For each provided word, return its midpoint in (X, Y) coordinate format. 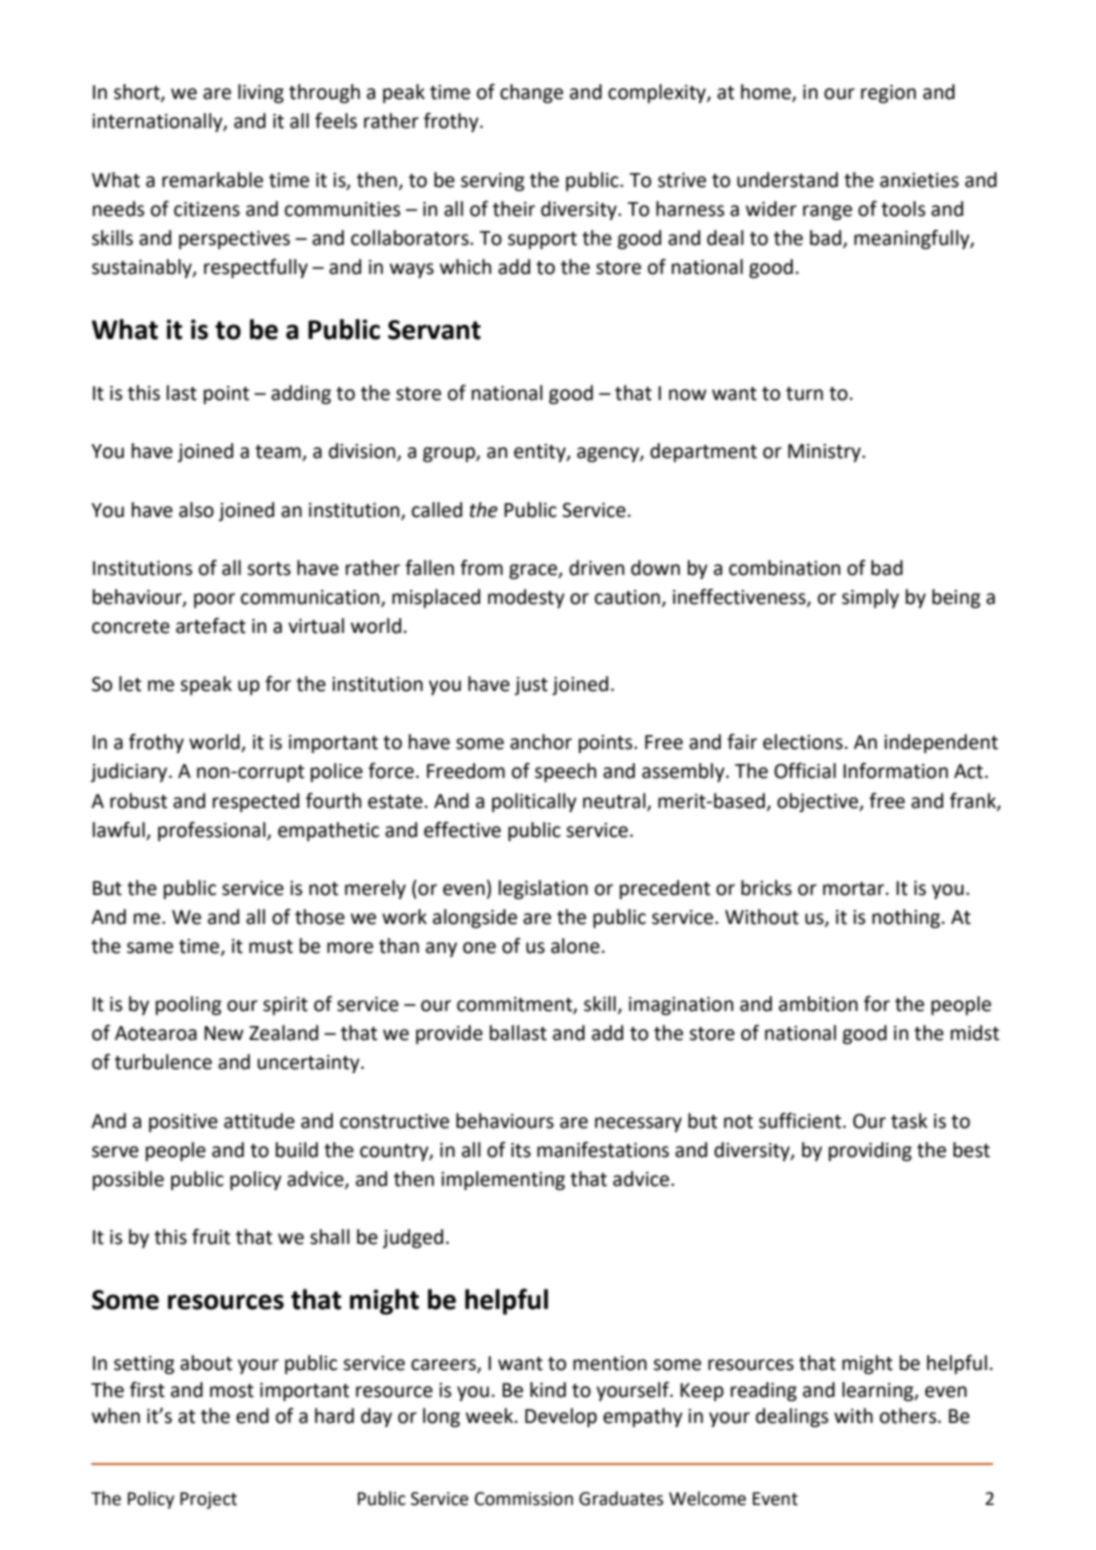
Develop (561, 1417)
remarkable (212, 180)
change (531, 93)
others (909, 1416)
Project (208, 1500)
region (888, 94)
